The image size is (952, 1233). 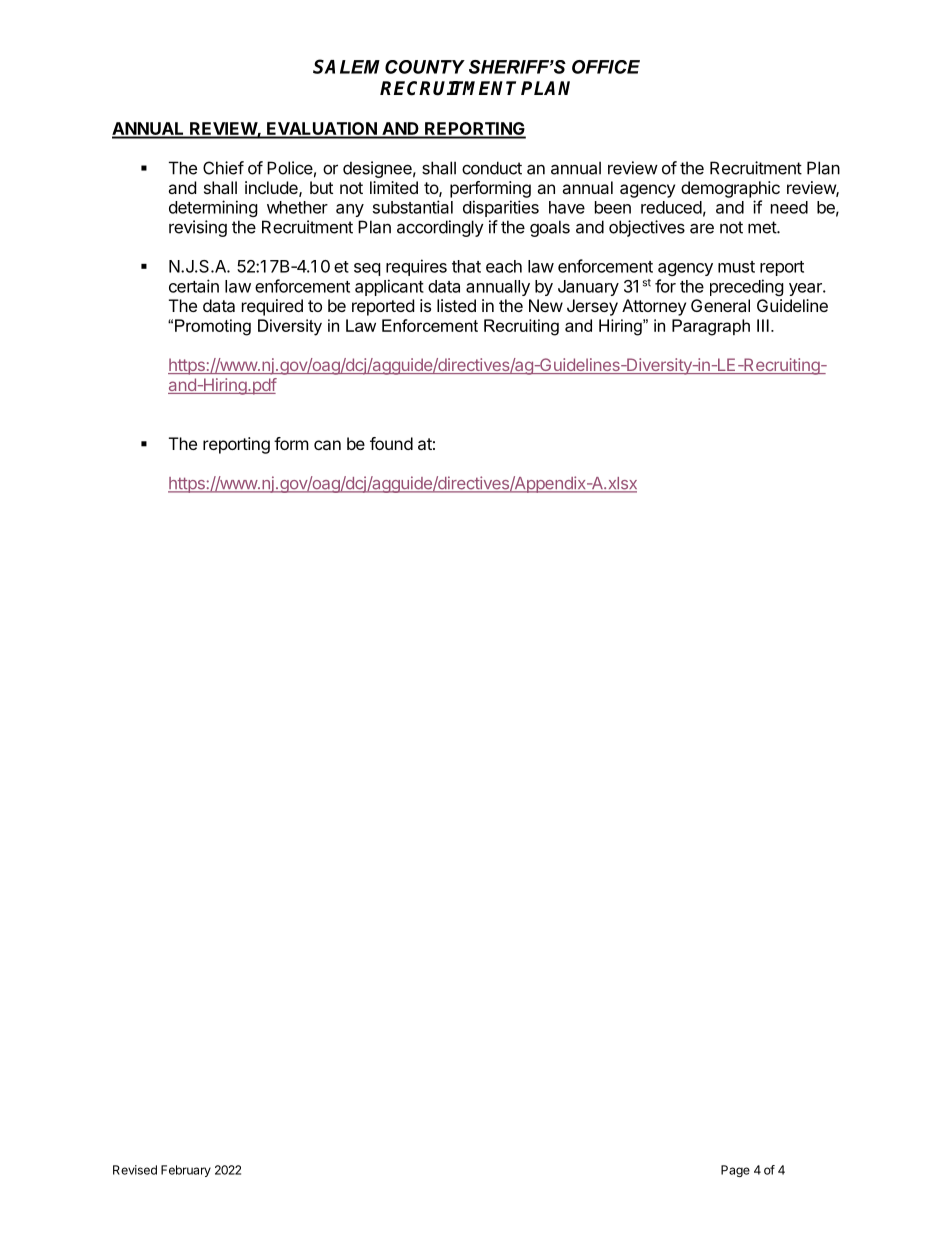 What do you see at coordinates (186, 1171) in the image?
I see `February` at bounding box center [186, 1171].
